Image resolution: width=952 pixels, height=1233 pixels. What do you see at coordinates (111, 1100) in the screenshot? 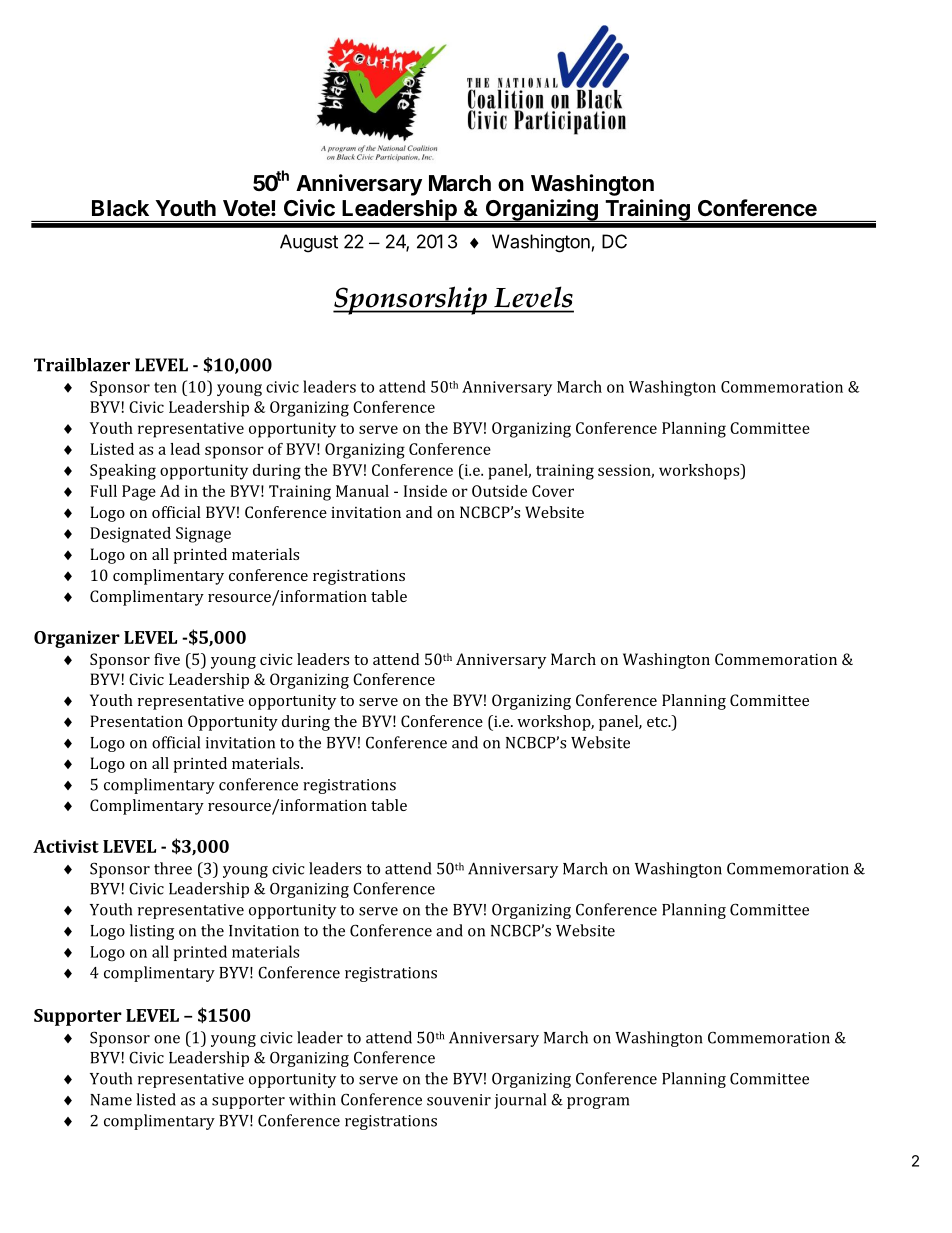
I see `Name` at bounding box center [111, 1100].
